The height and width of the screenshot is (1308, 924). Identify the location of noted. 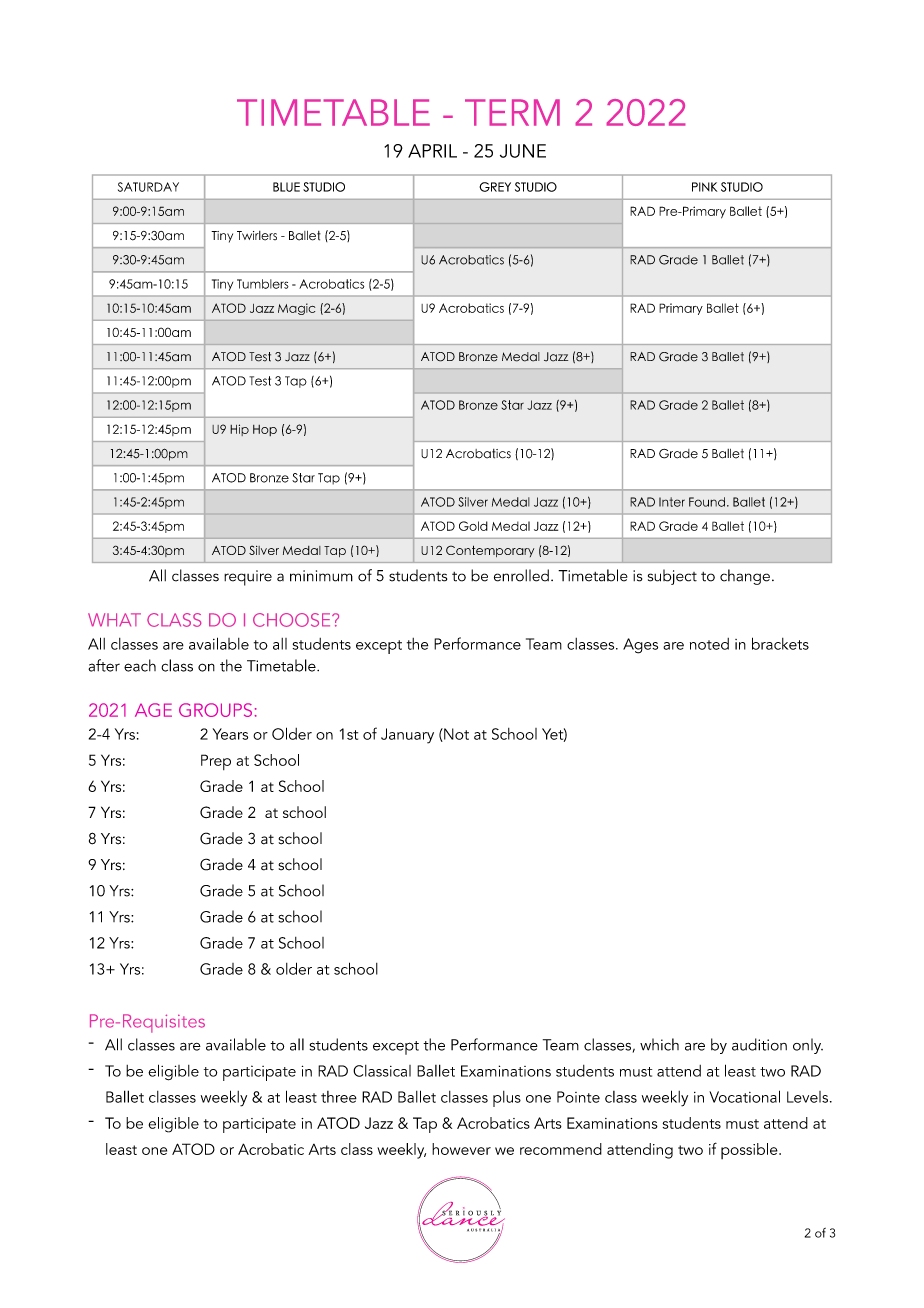
(709, 644).
